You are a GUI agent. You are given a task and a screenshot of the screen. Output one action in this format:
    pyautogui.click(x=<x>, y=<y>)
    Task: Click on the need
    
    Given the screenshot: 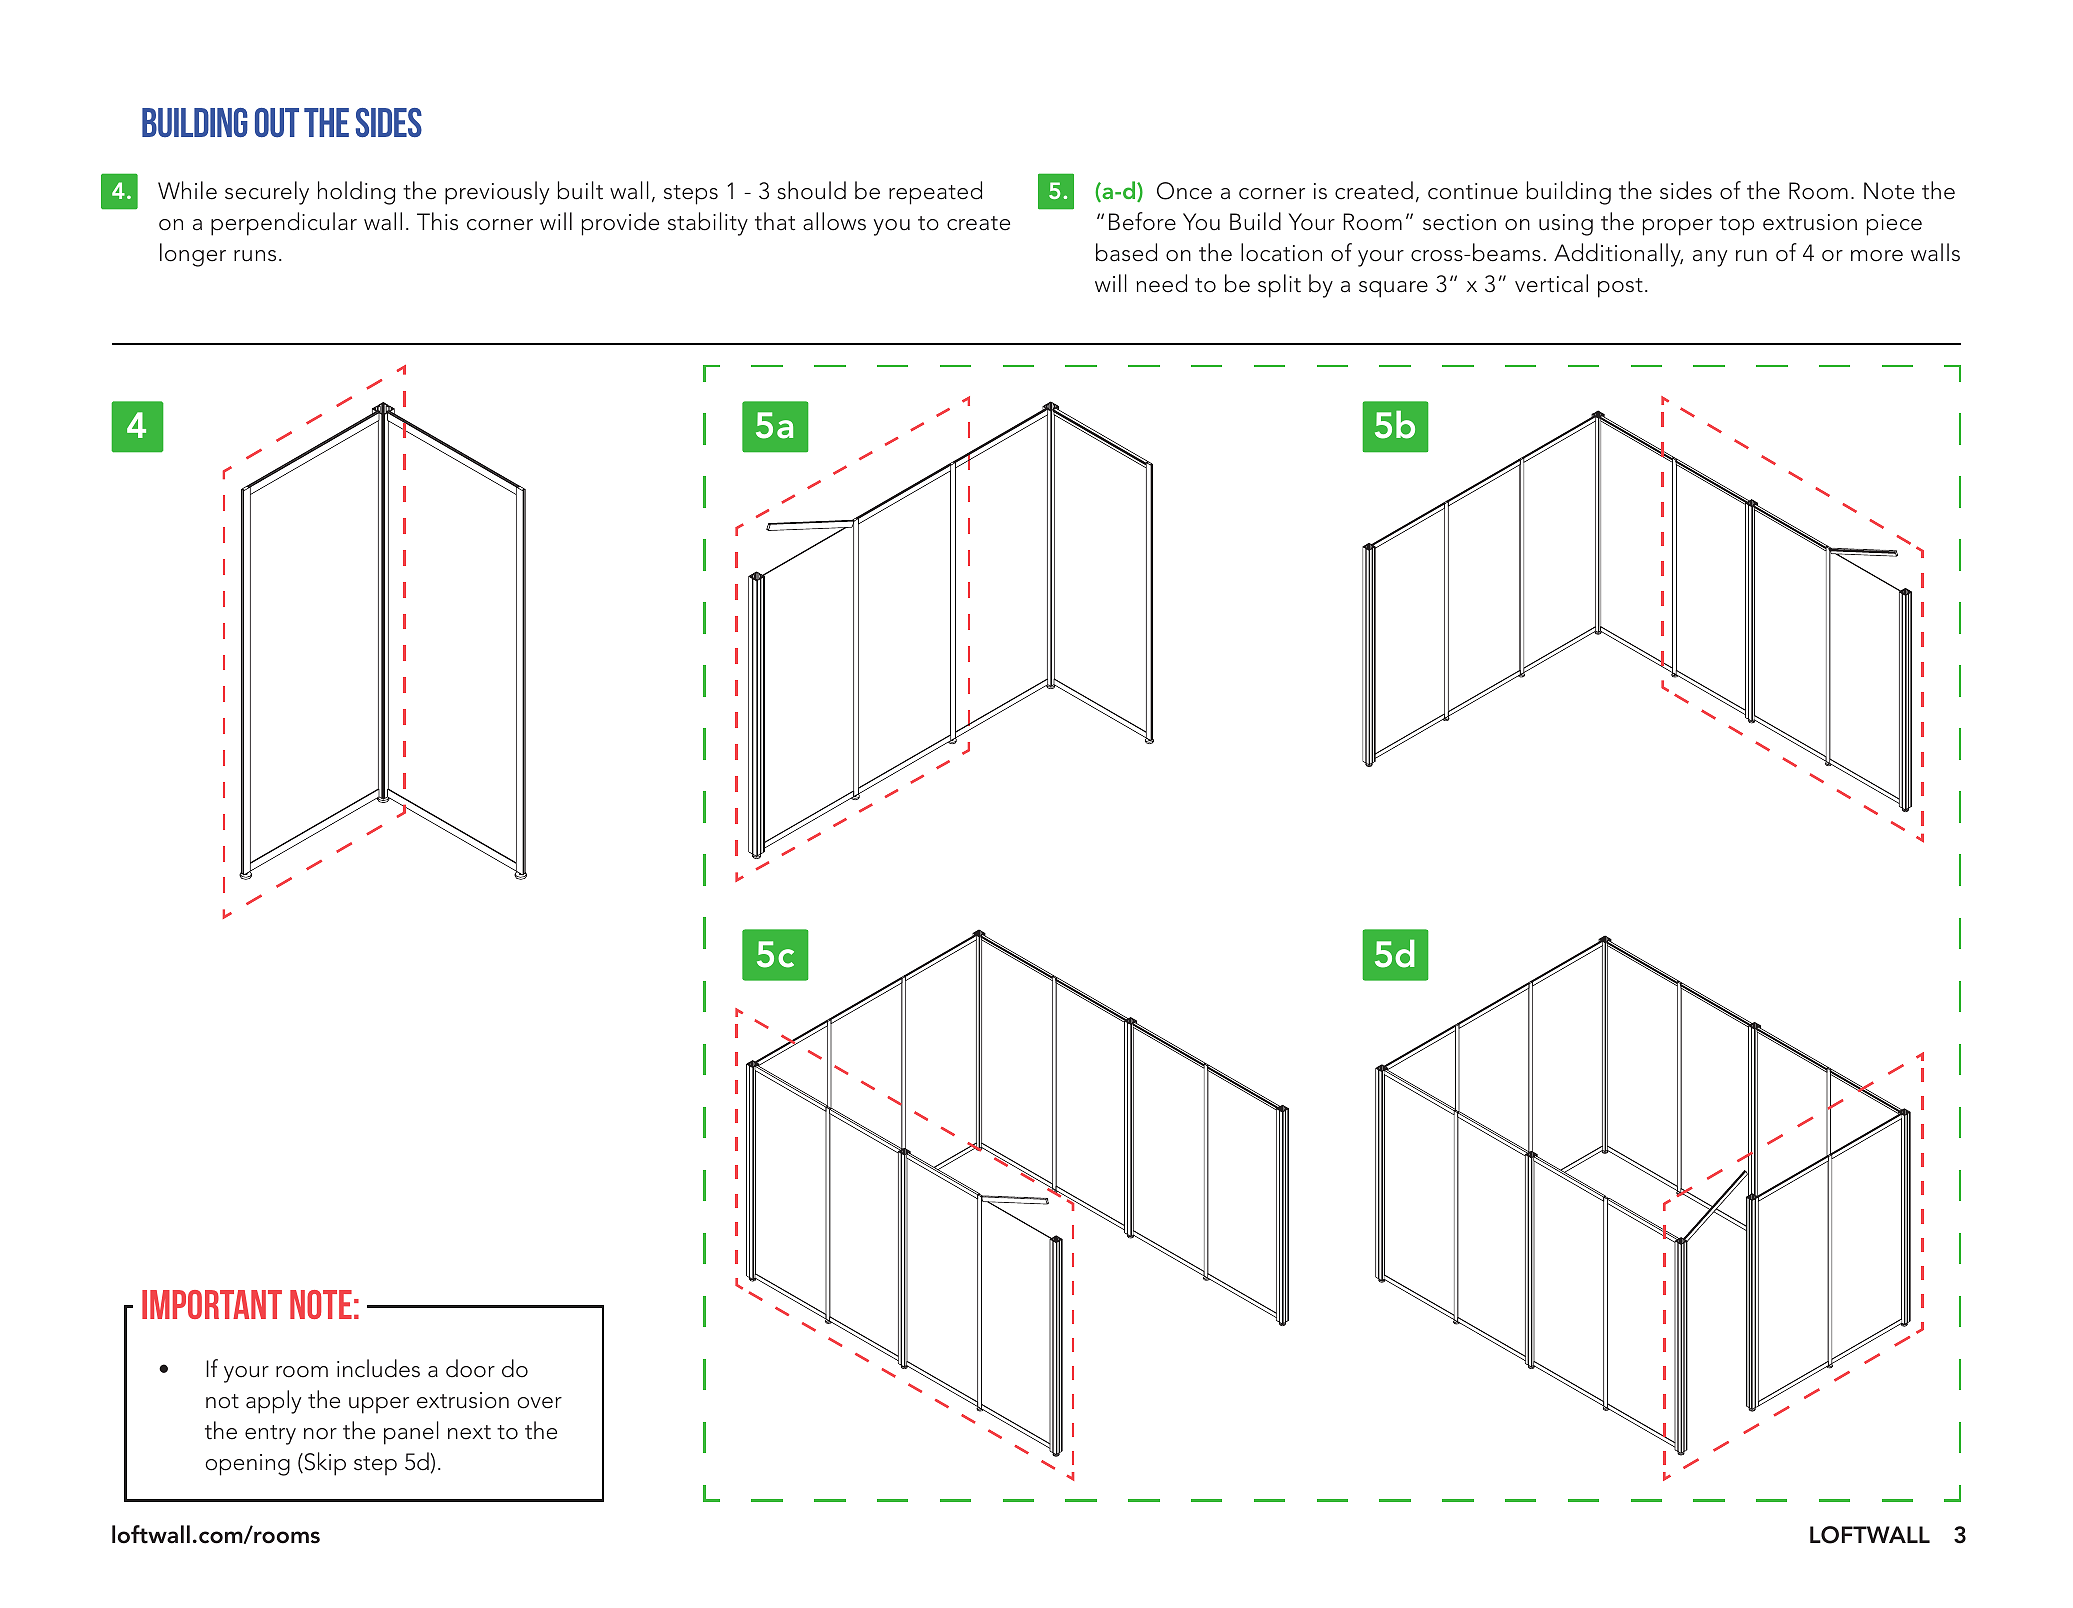 What is the action you would take?
    pyautogui.click(x=1162, y=283)
